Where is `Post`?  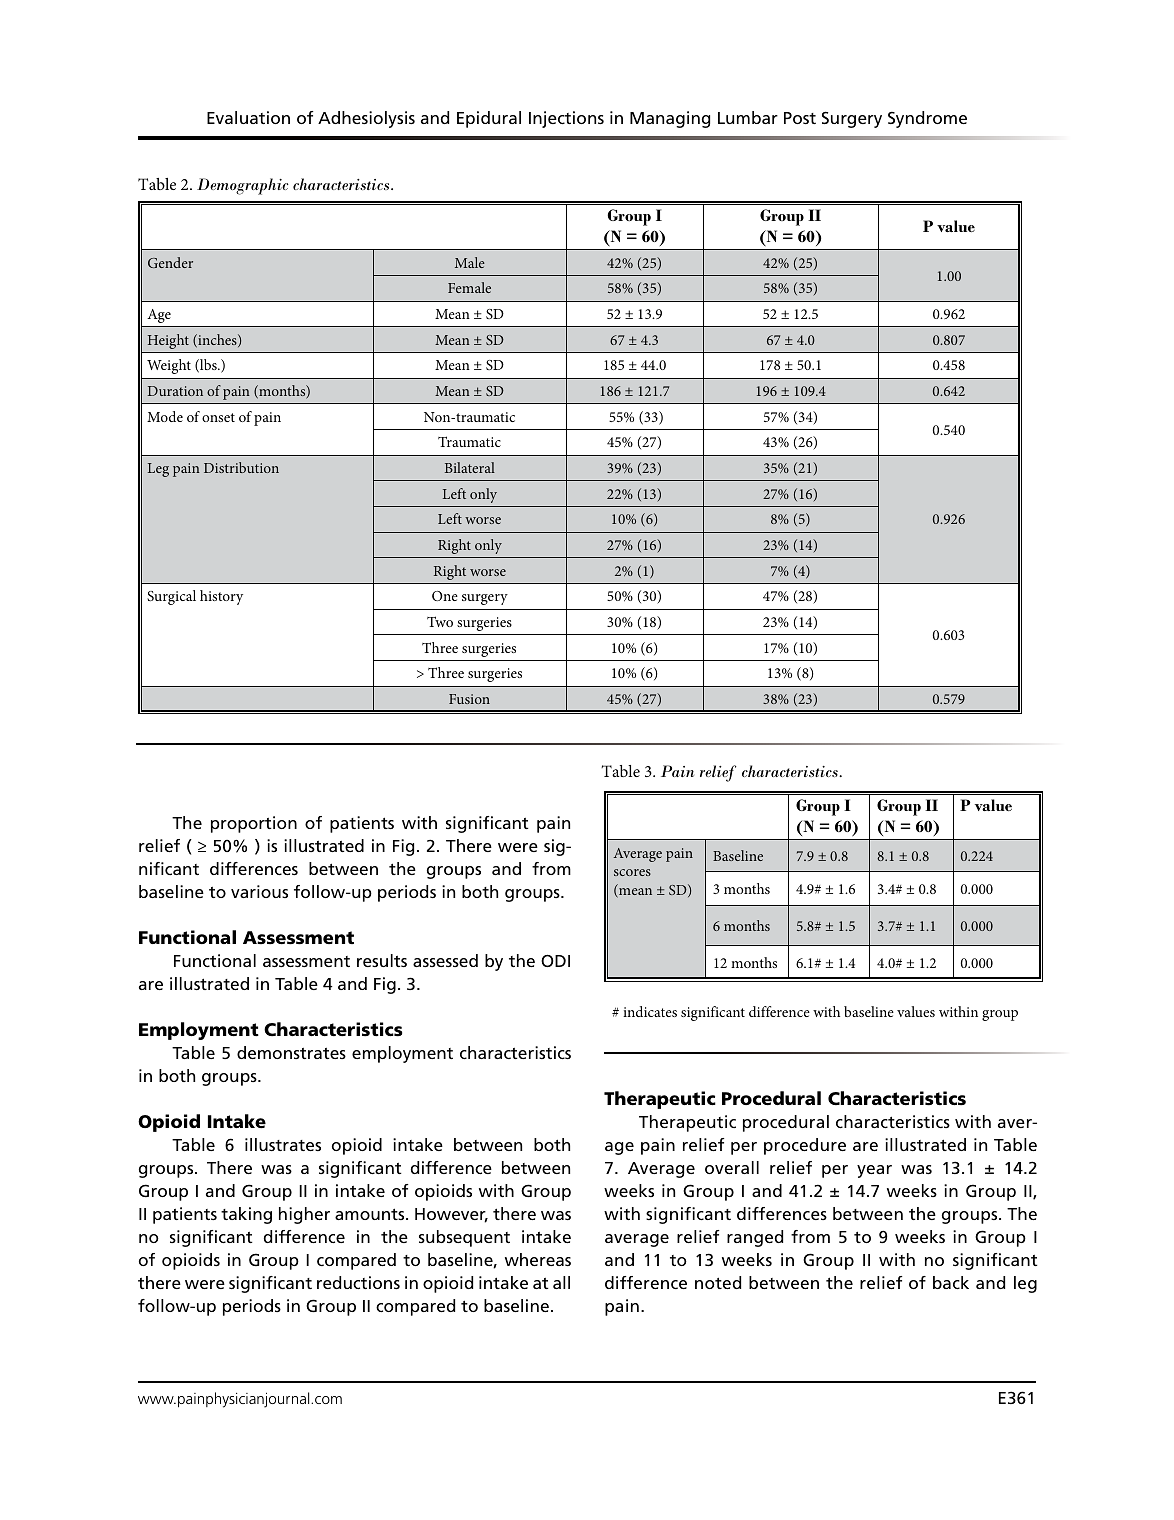
Post is located at coordinates (800, 118).
